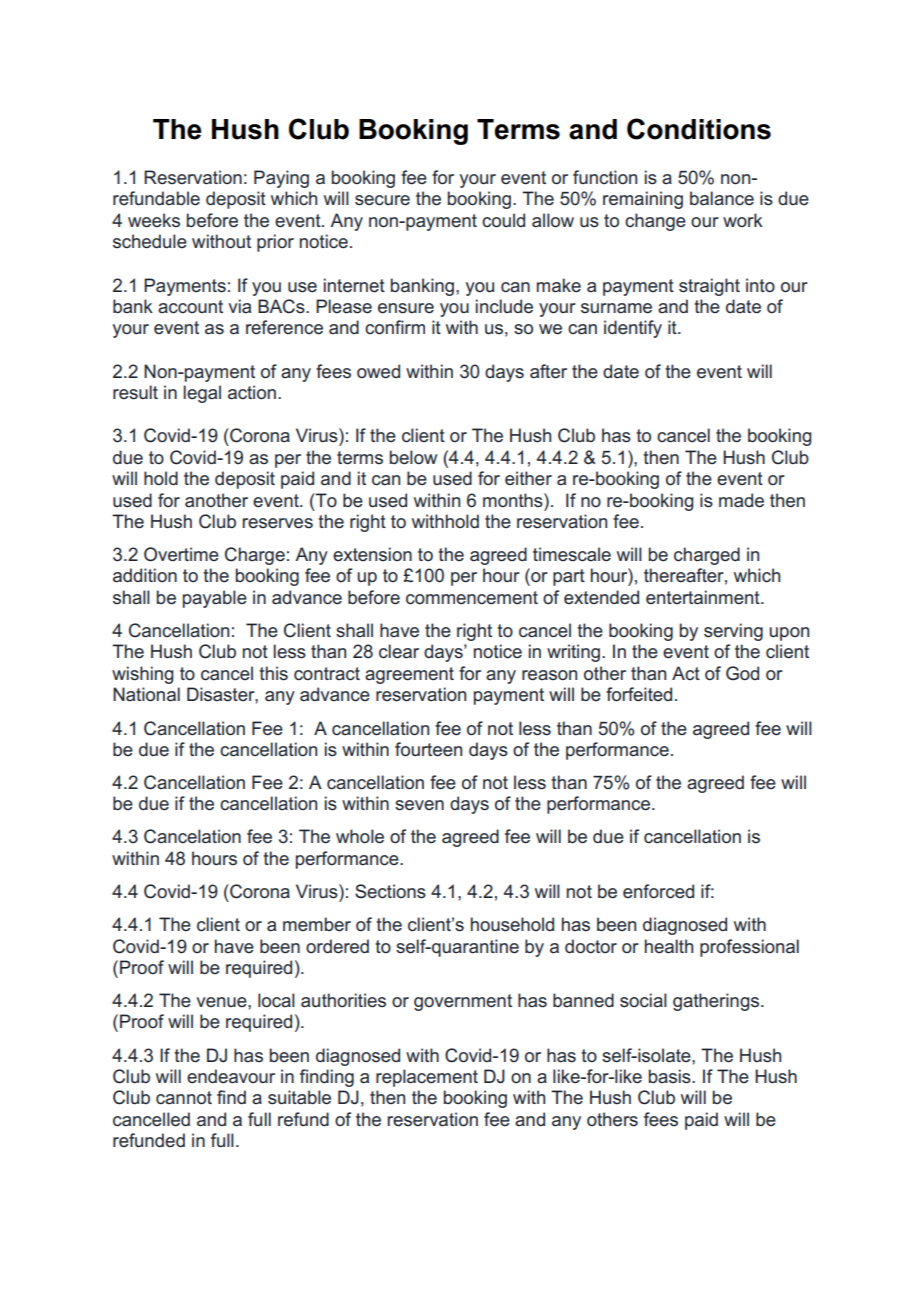 The height and width of the image is (1308, 924). I want to click on Conditions, so click(699, 129).
